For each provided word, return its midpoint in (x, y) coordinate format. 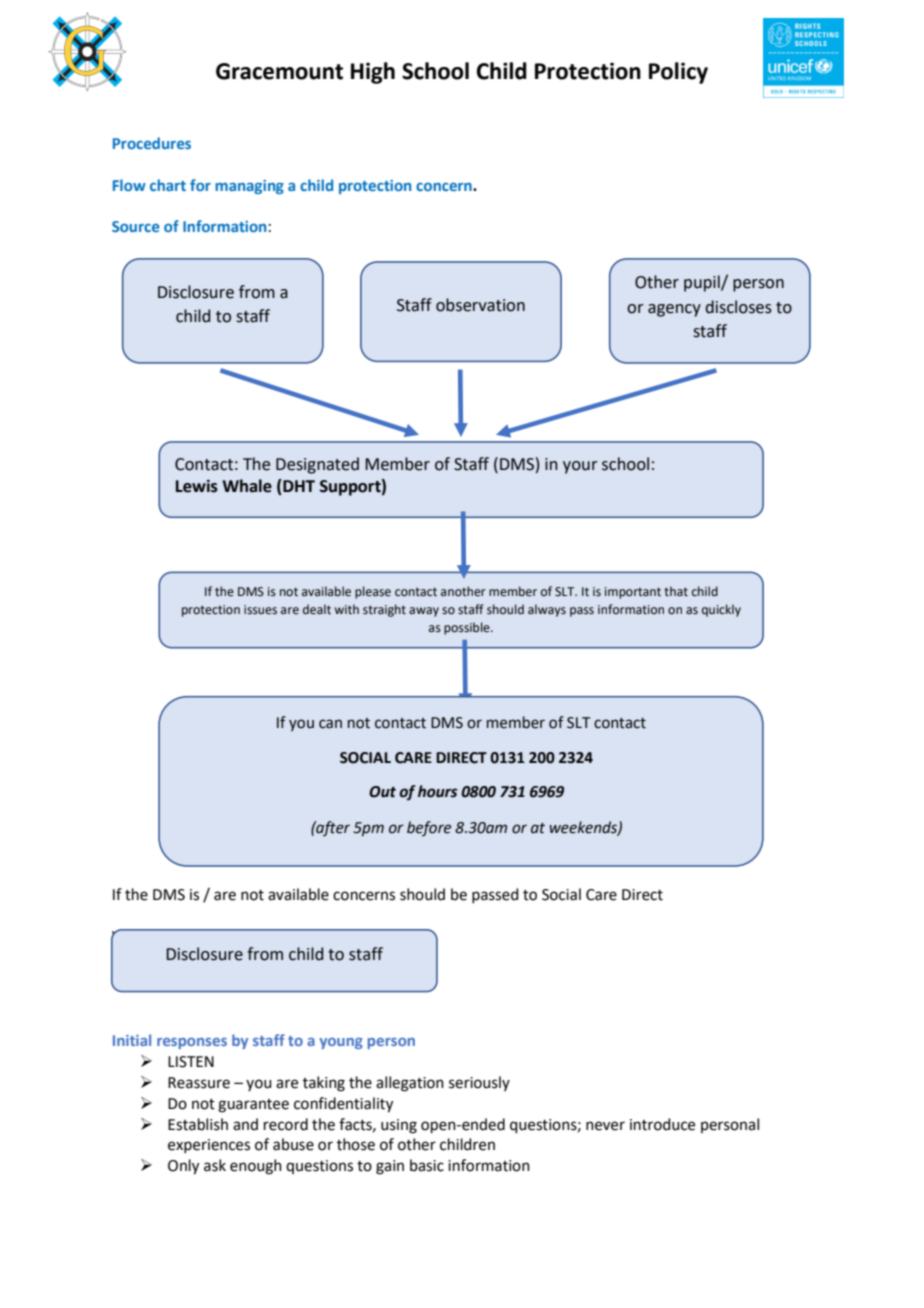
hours (437, 791)
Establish (198, 1124)
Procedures (152, 143)
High (373, 73)
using (399, 1126)
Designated (317, 465)
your (580, 467)
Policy (678, 73)
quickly (721, 610)
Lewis (197, 486)
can (330, 724)
